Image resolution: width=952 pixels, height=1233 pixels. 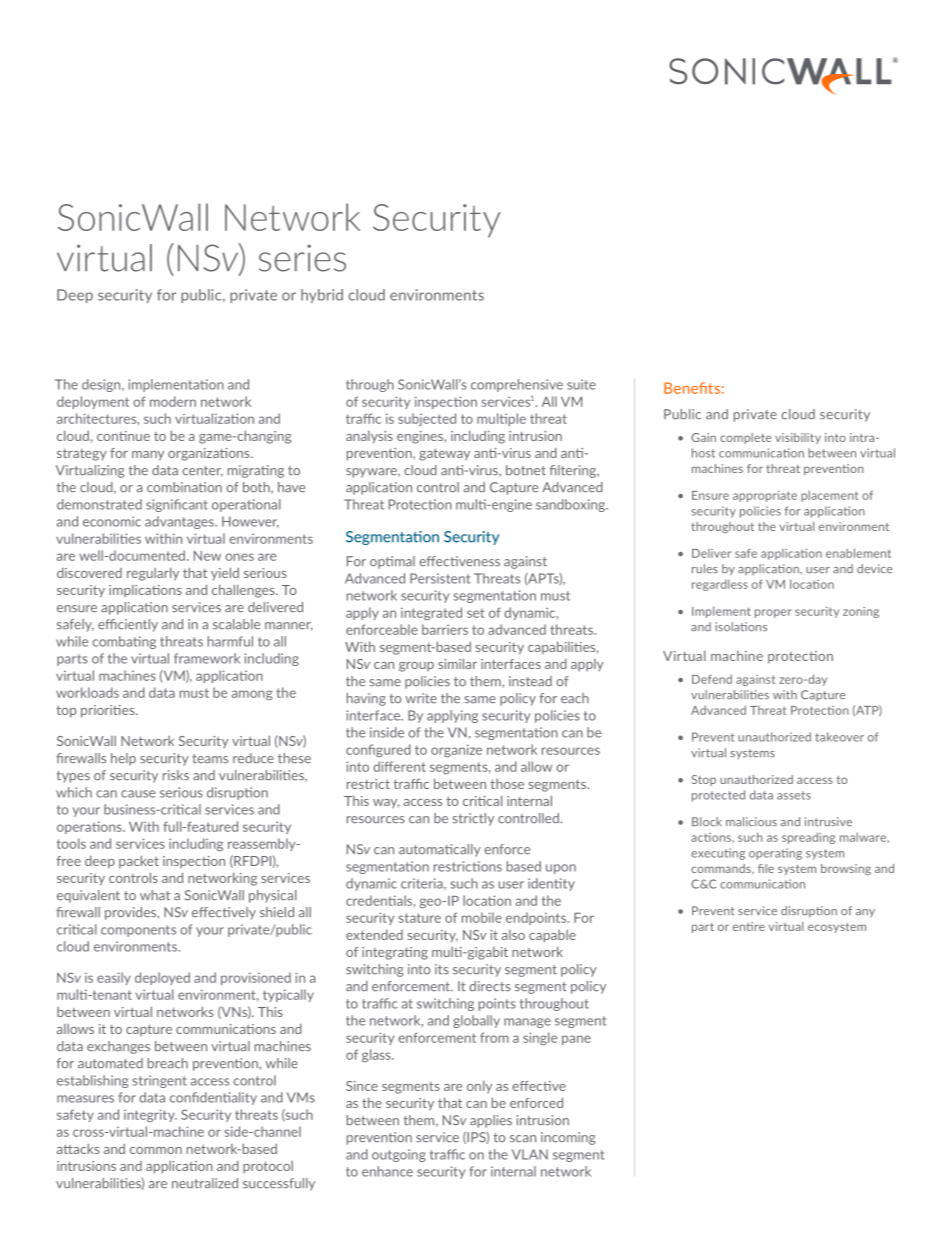 I want to click on VLAN, so click(x=530, y=1154).
